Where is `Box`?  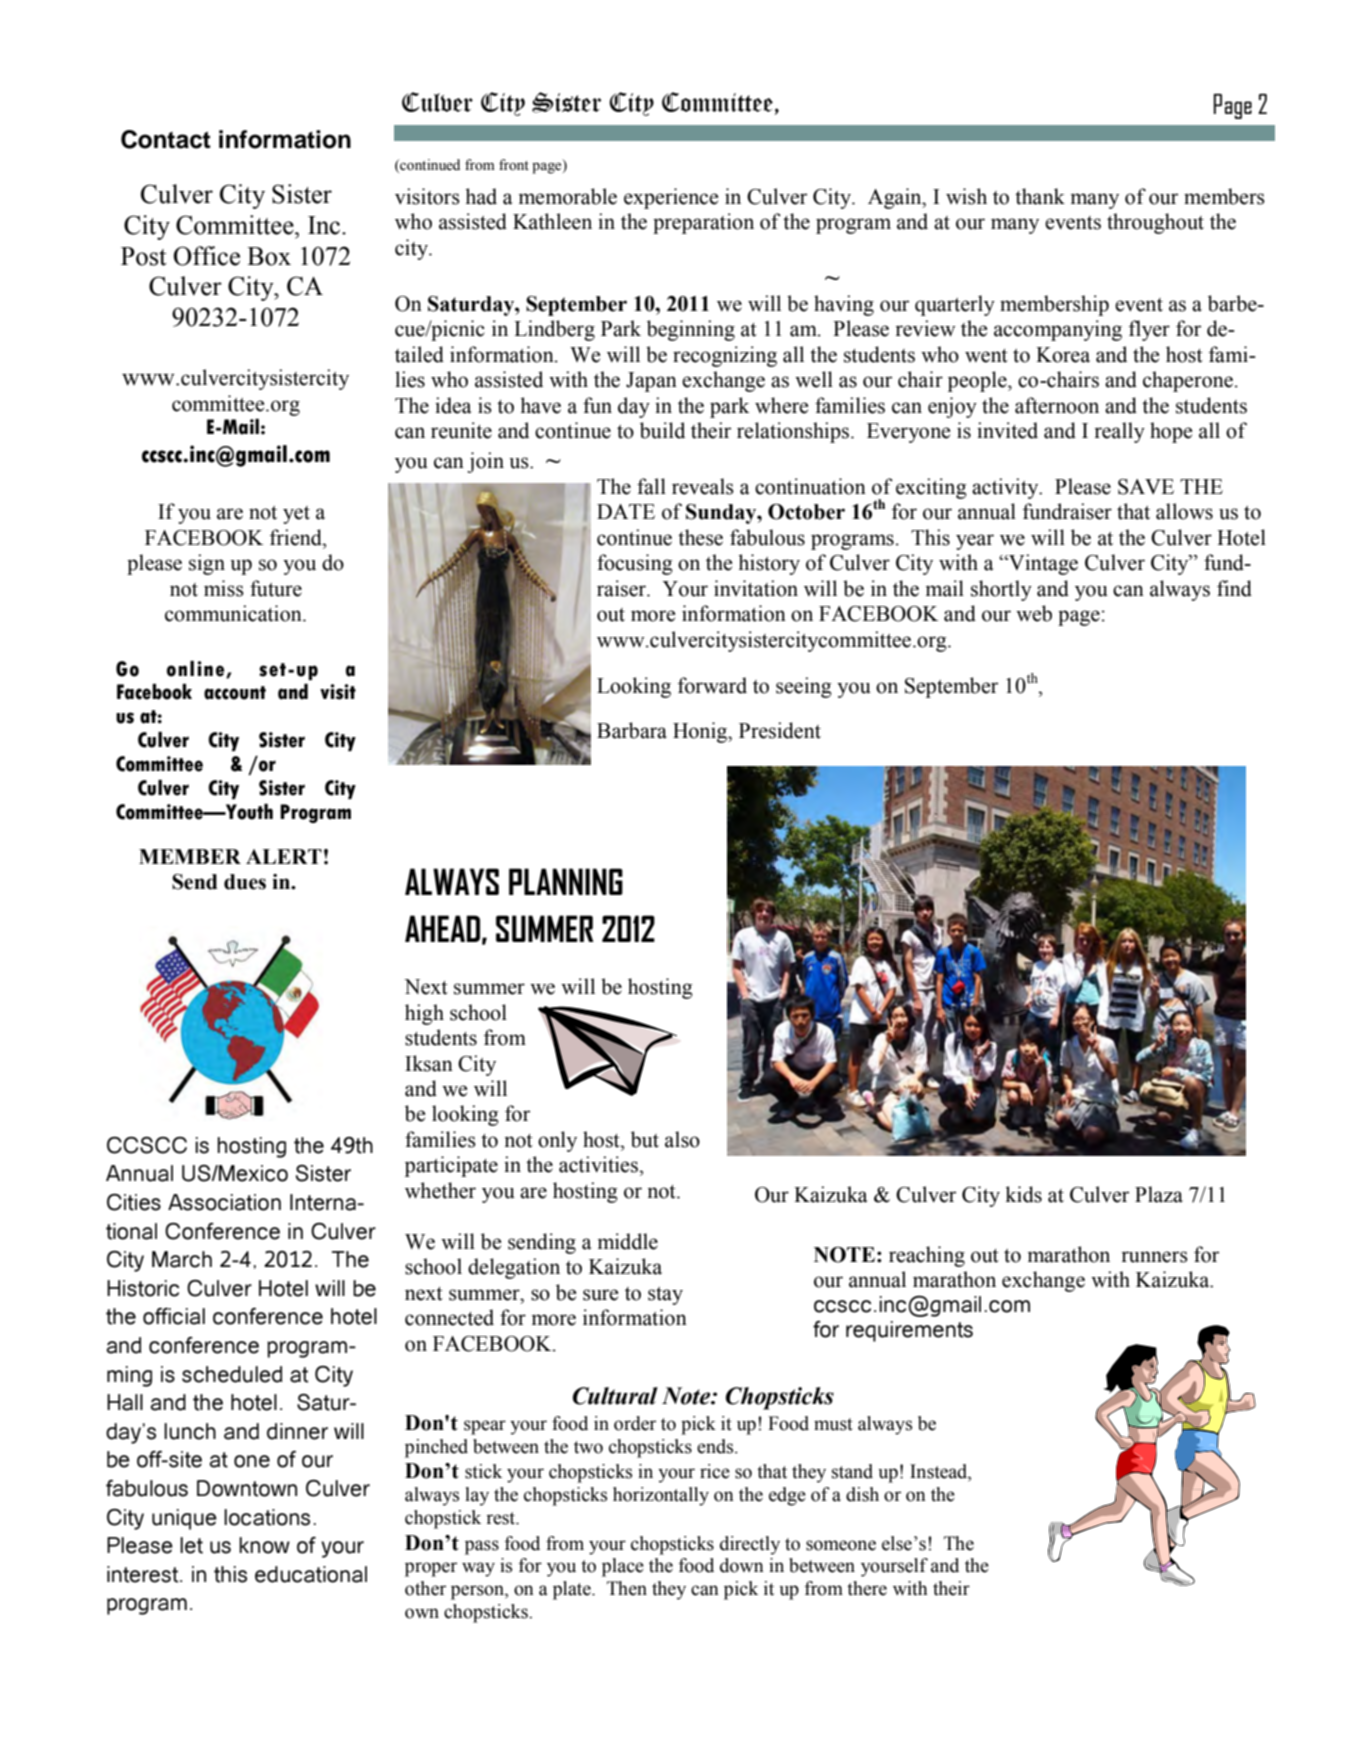
Box is located at coordinates (269, 256).
